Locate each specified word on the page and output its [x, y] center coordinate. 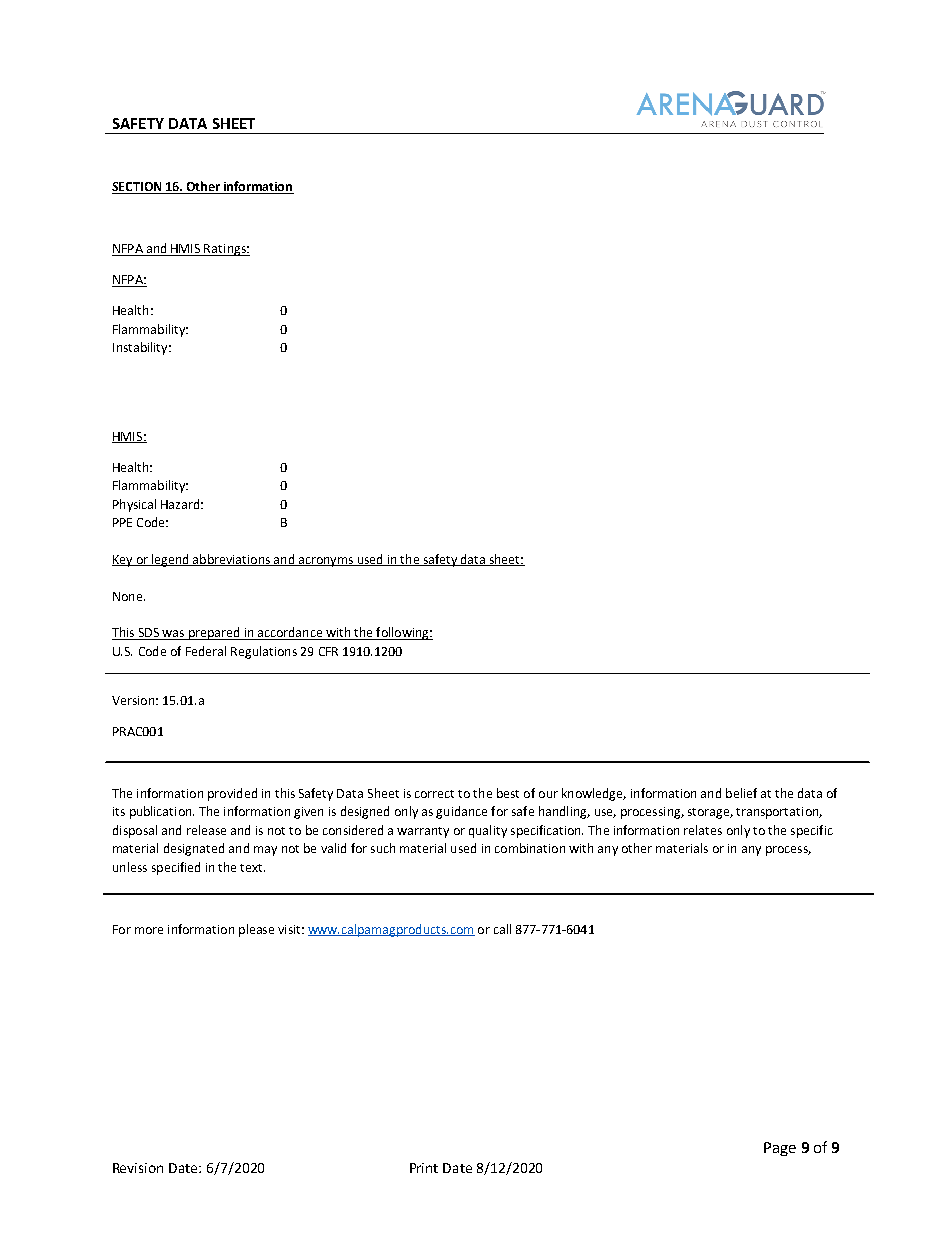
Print [424, 1168]
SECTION [138, 188]
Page [780, 1149]
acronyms [325, 562]
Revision [138, 1168]
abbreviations [231, 560]
